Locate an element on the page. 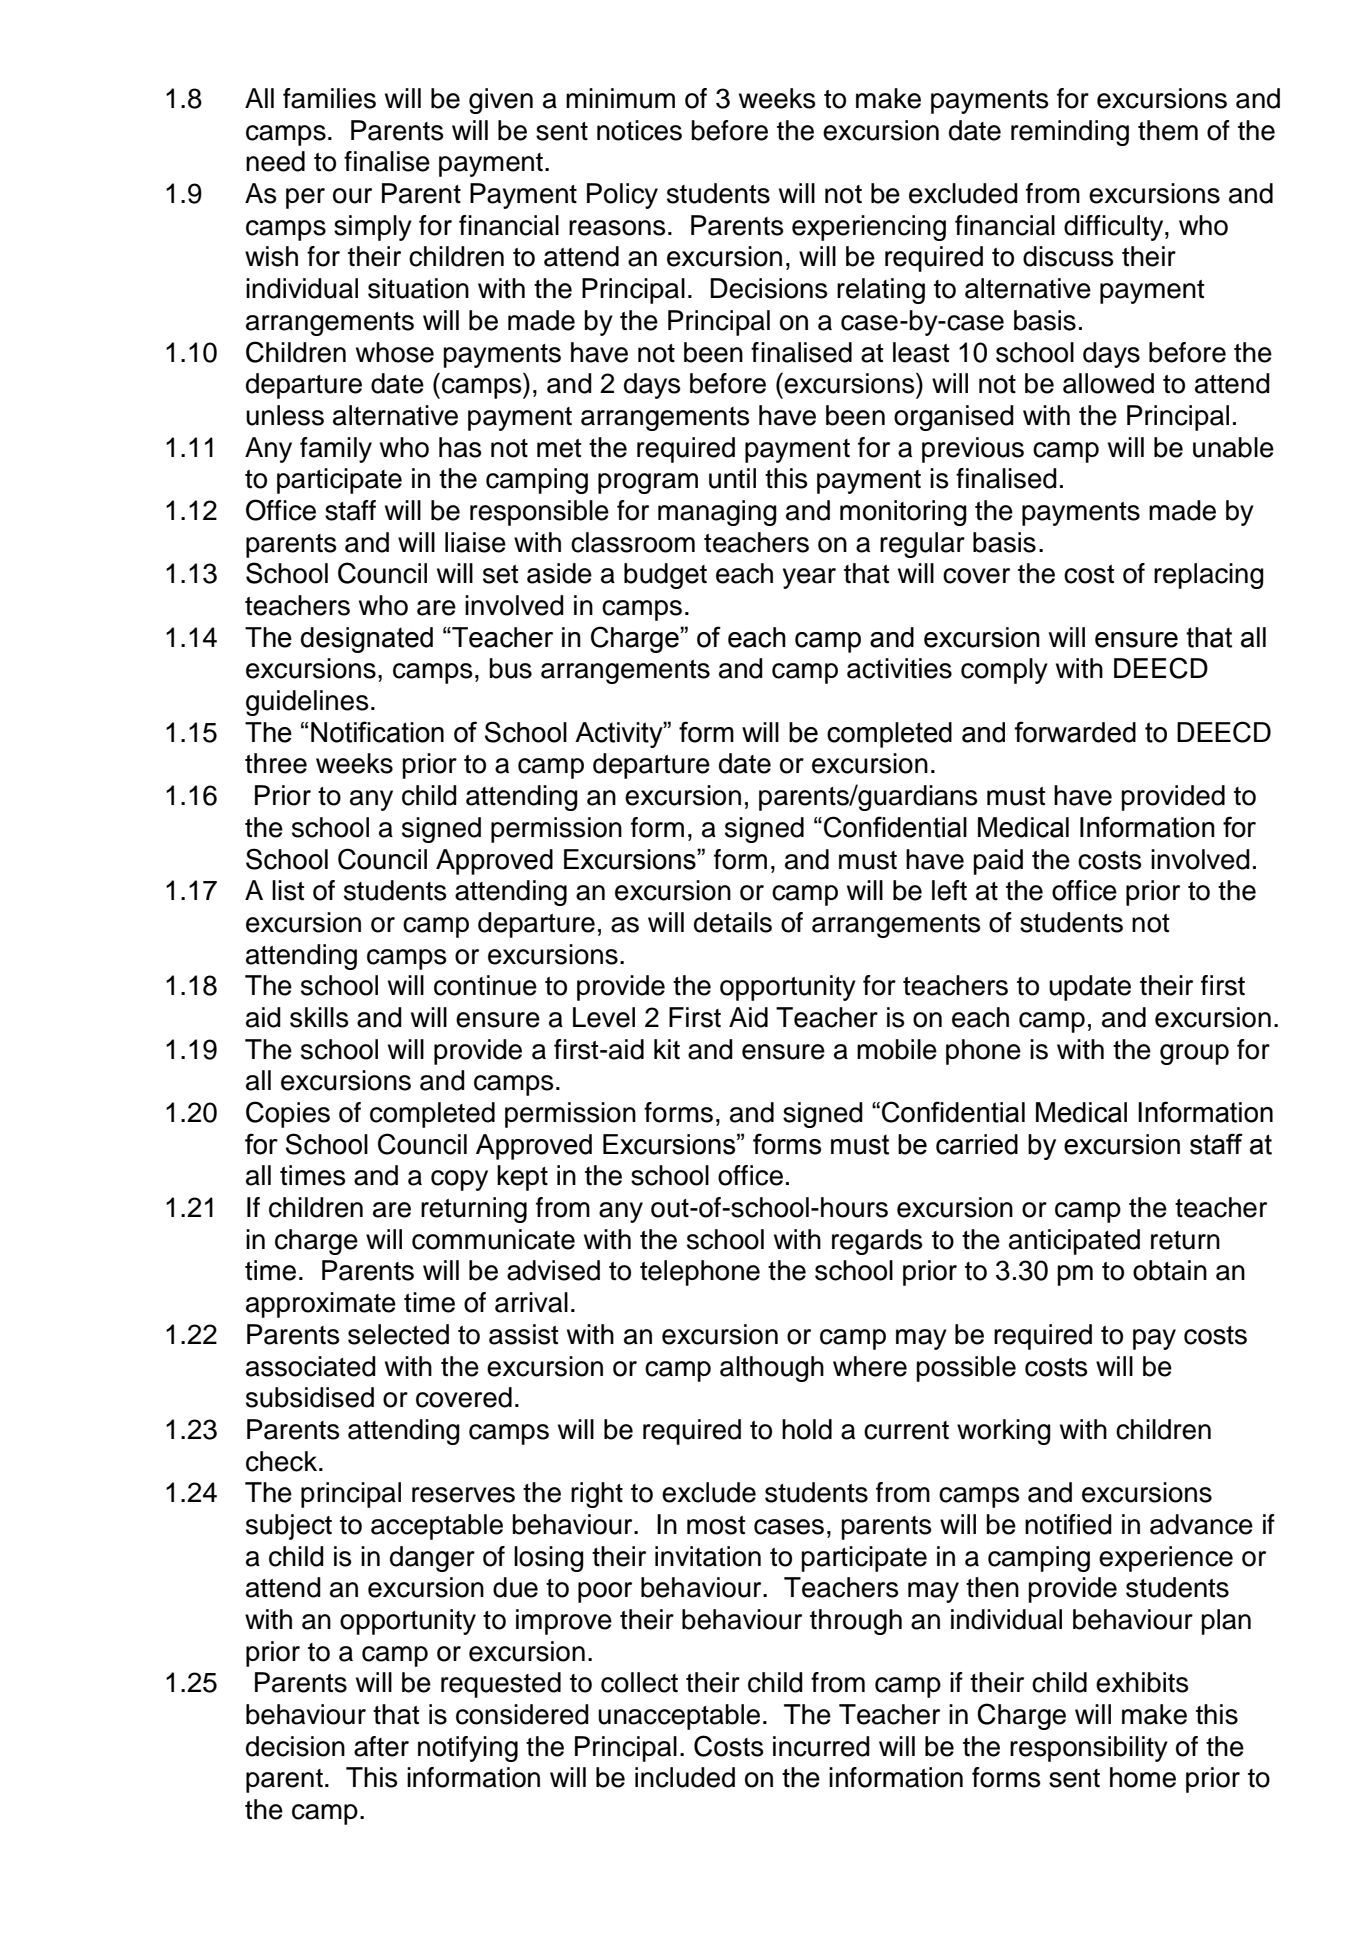 This document has height=1933, width=1367. details is located at coordinates (733, 922).
